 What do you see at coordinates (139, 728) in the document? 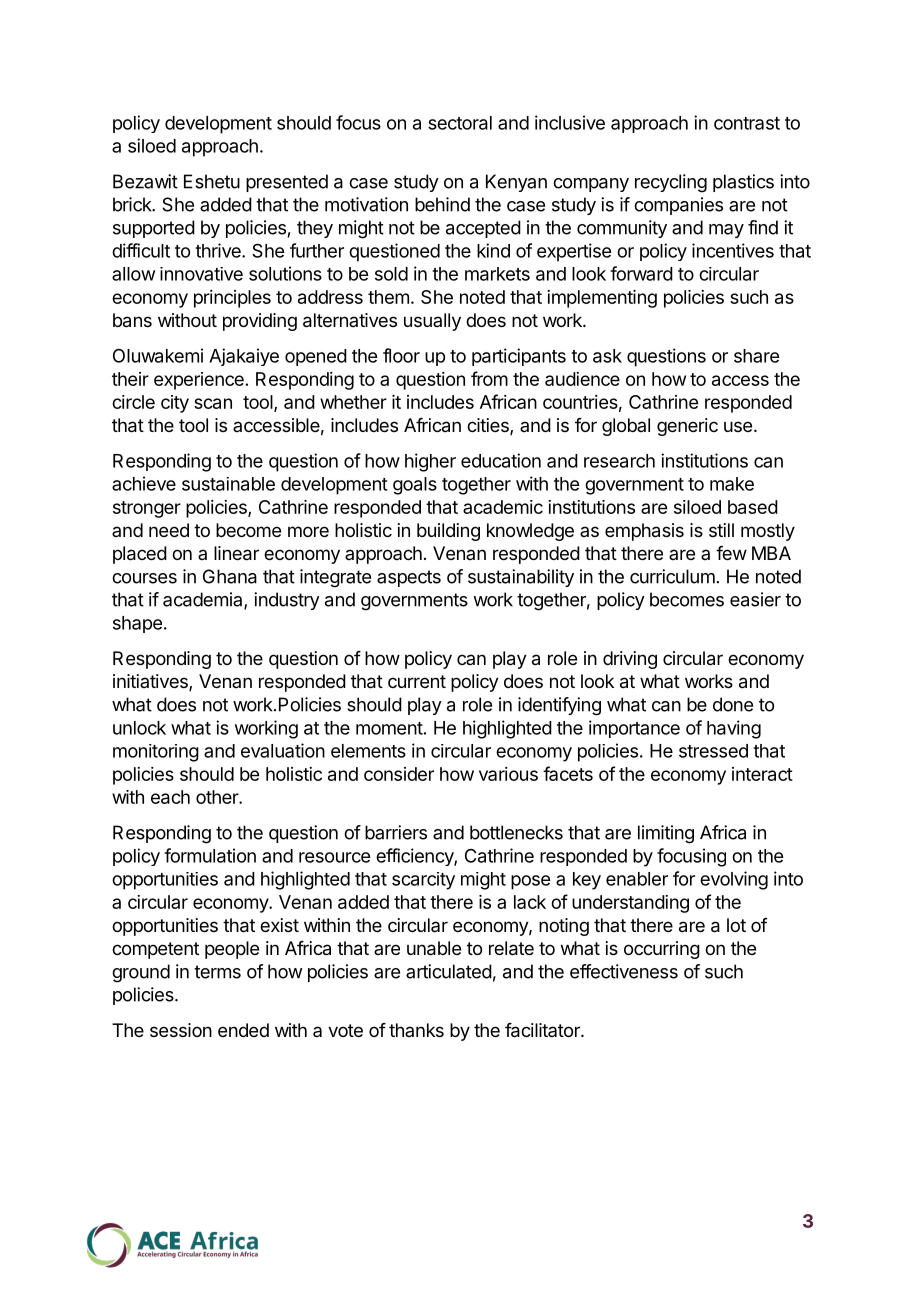
I see `unlock` at bounding box center [139, 728].
